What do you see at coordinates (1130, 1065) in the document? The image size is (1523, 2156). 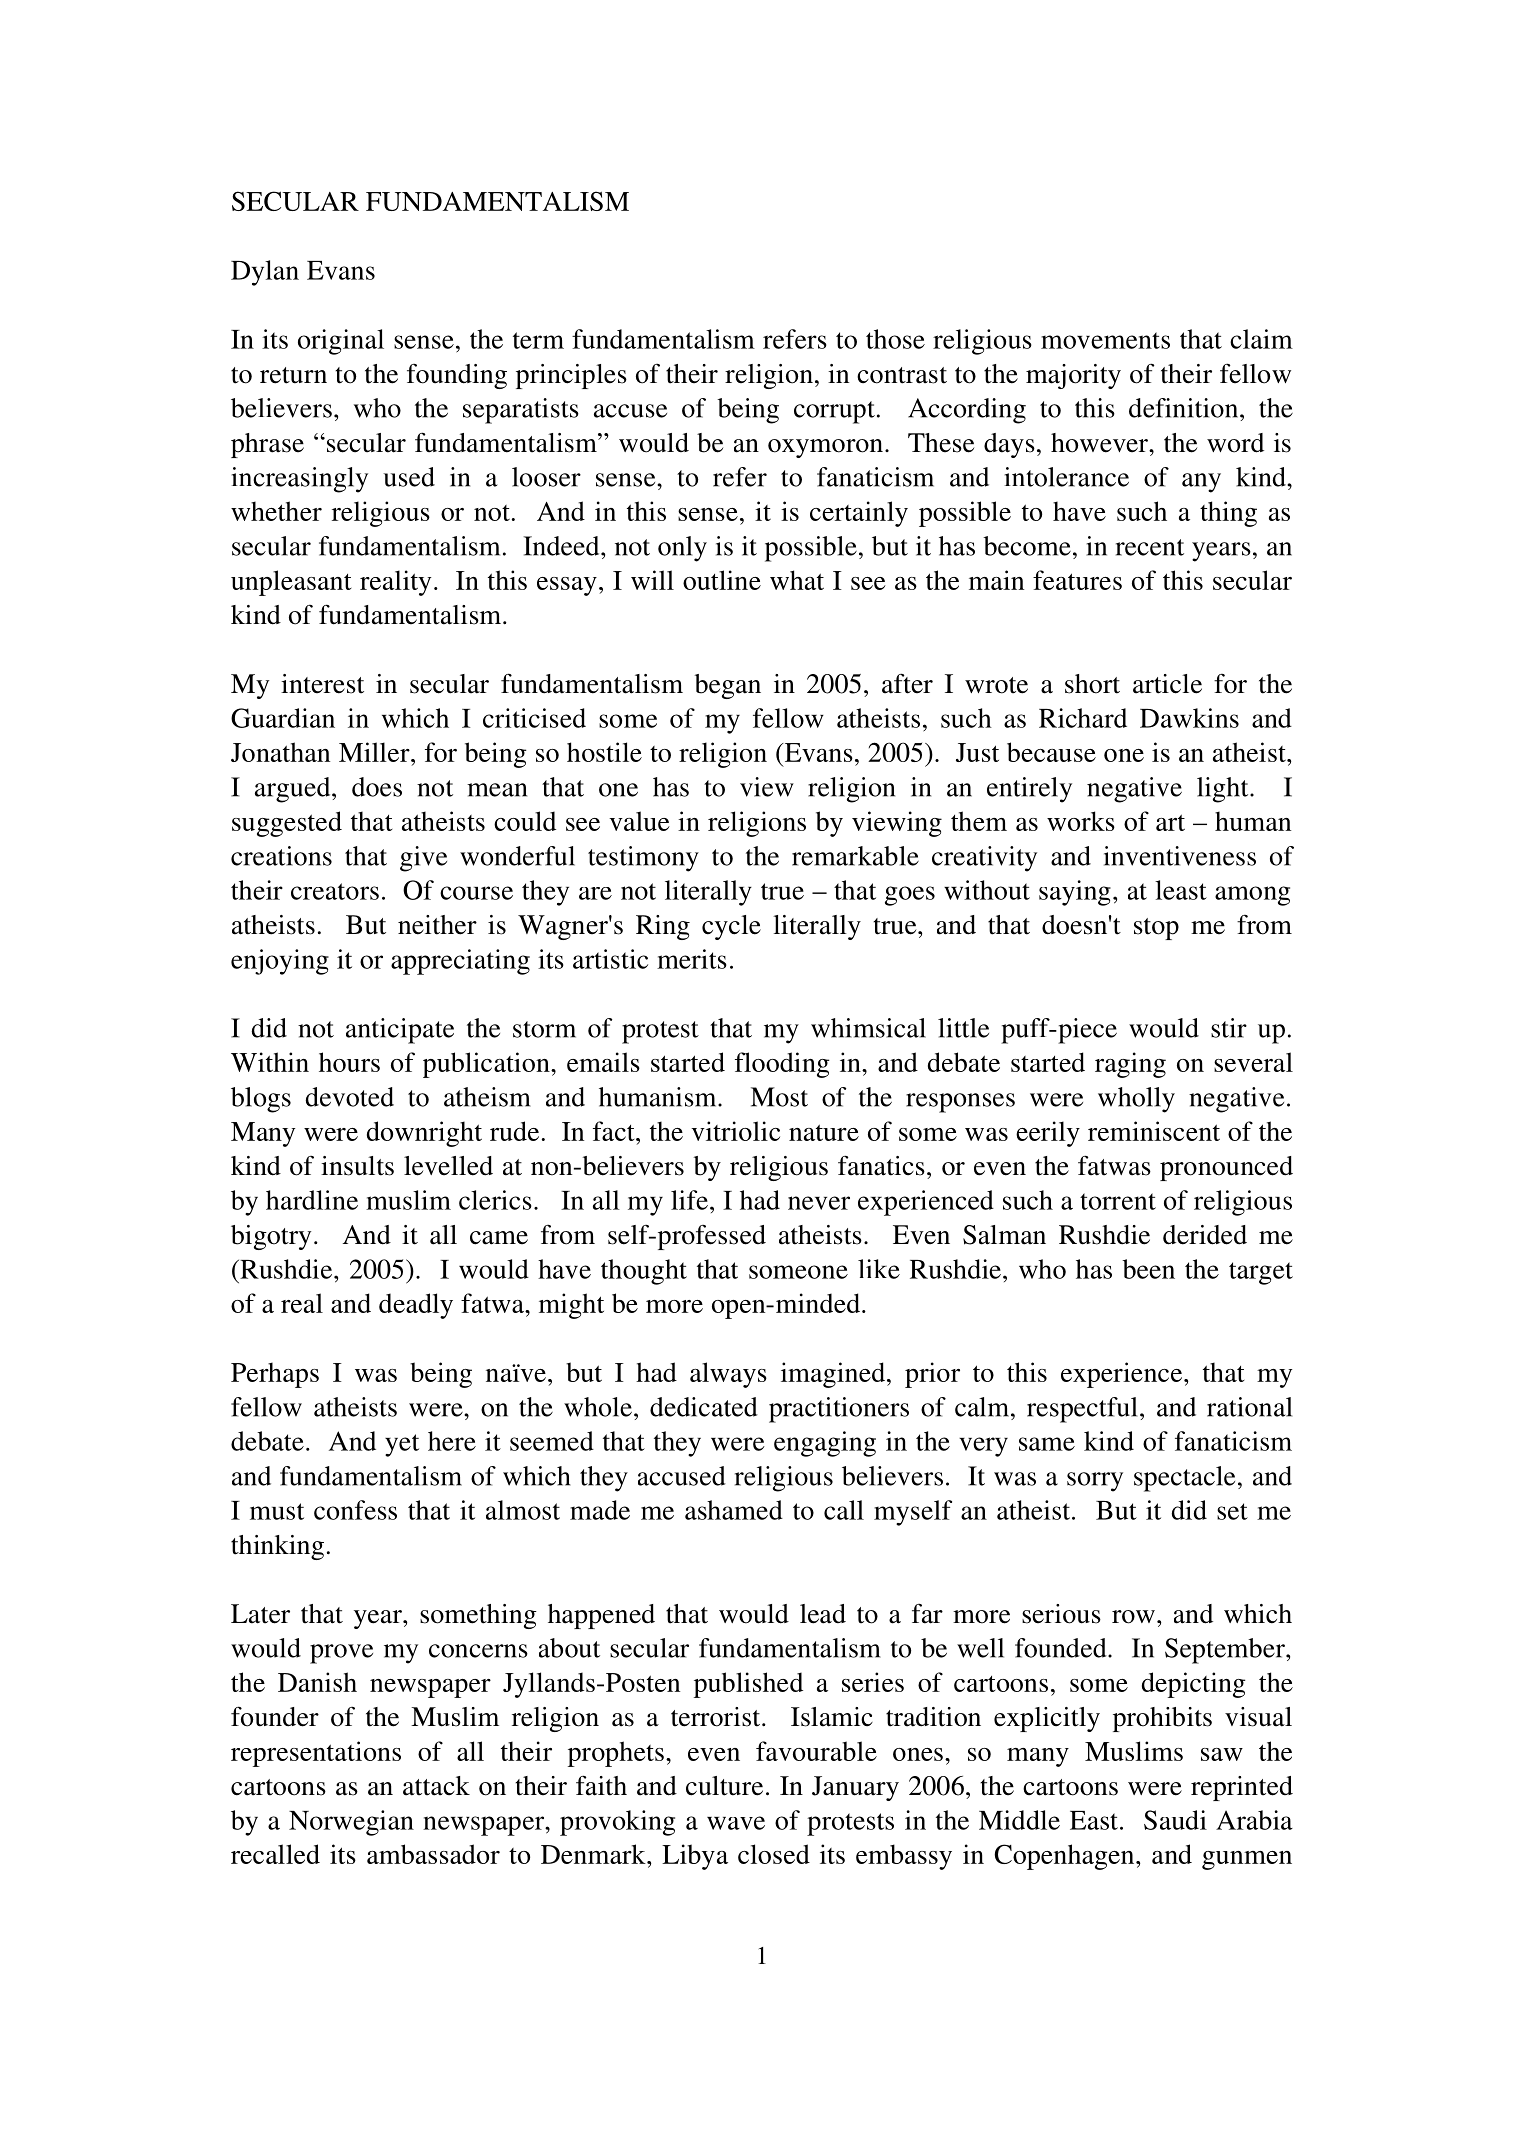 I see `raging` at bounding box center [1130, 1065].
